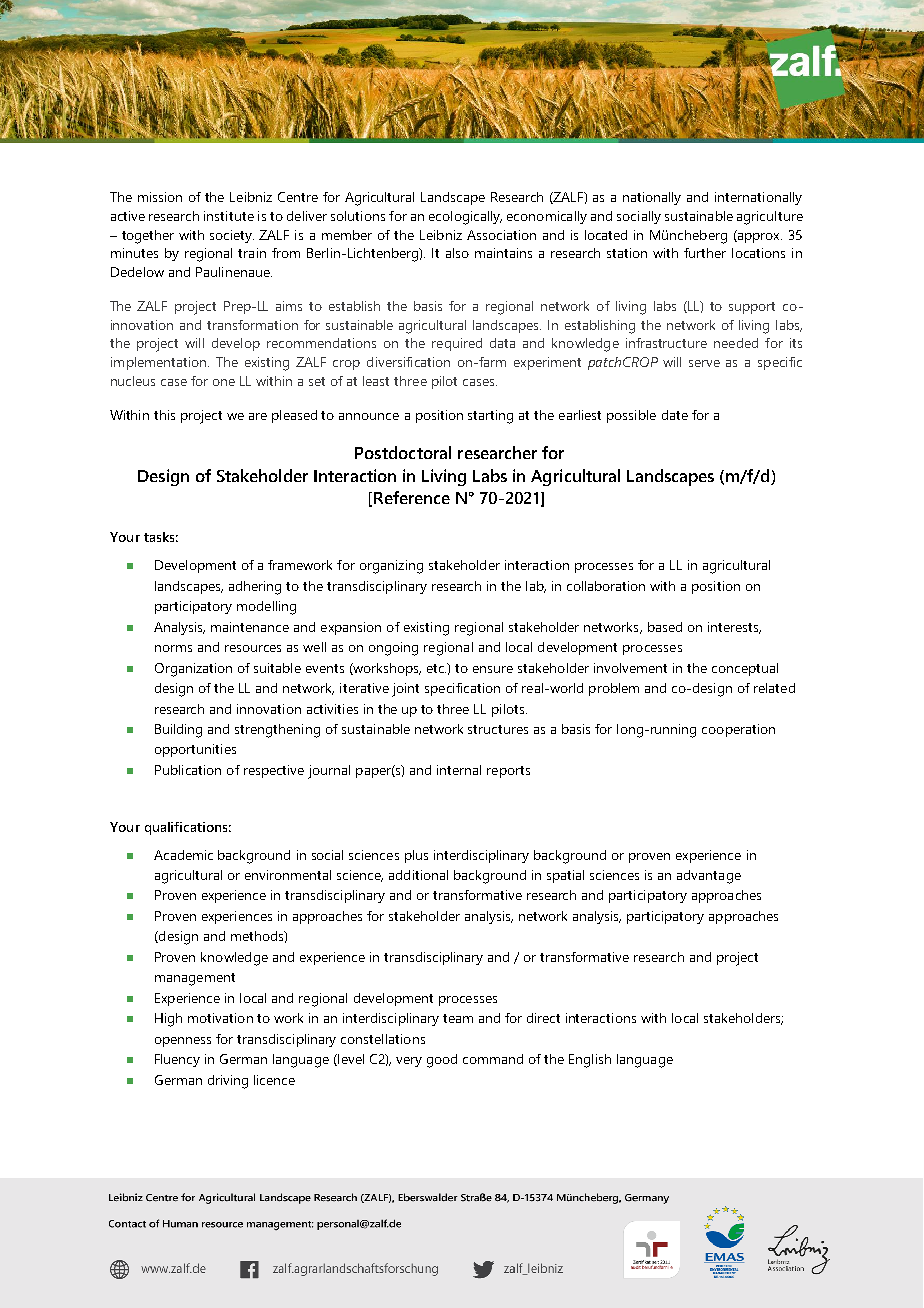  What do you see at coordinates (465, 218) in the screenshot?
I see `ecologically` at bounding box center [465, 218].
